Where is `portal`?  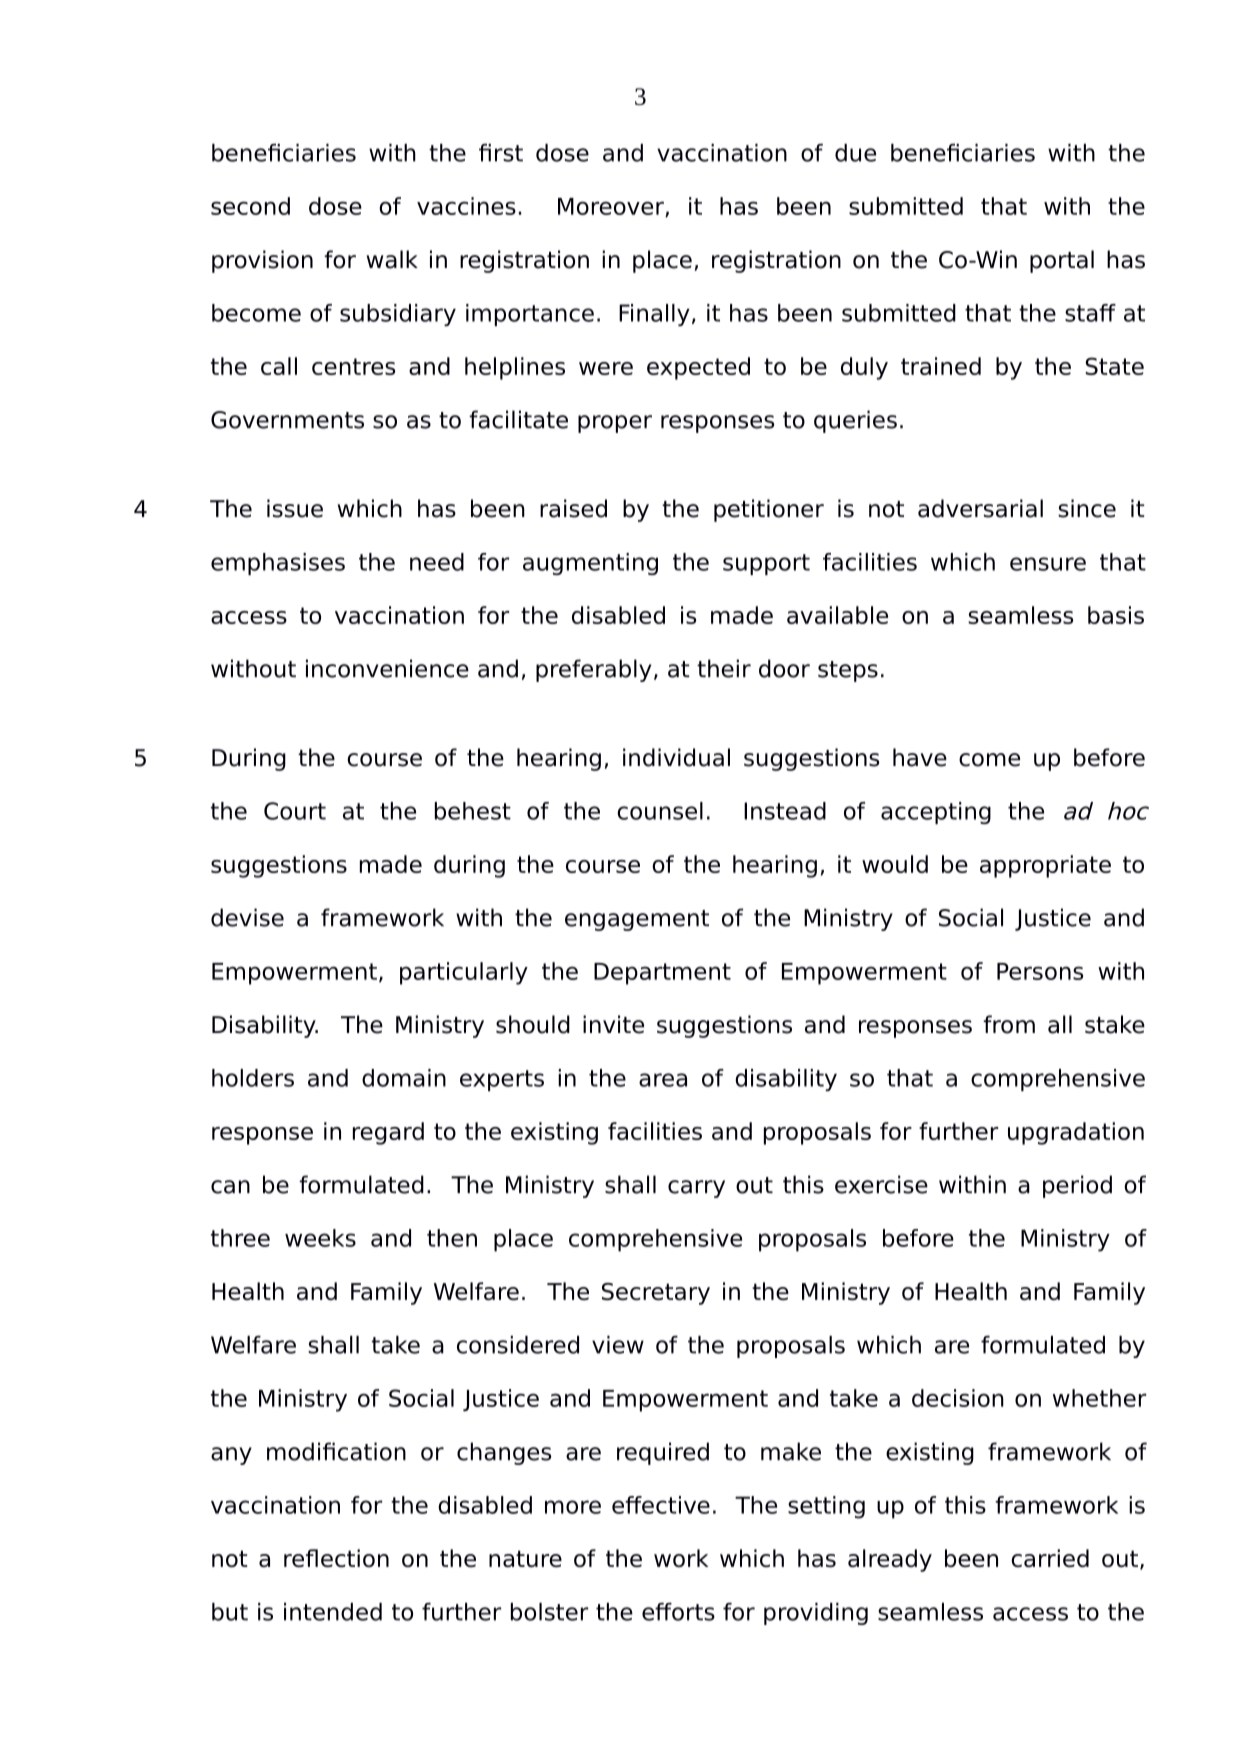
portal is located at coordinates (1062, 261).
